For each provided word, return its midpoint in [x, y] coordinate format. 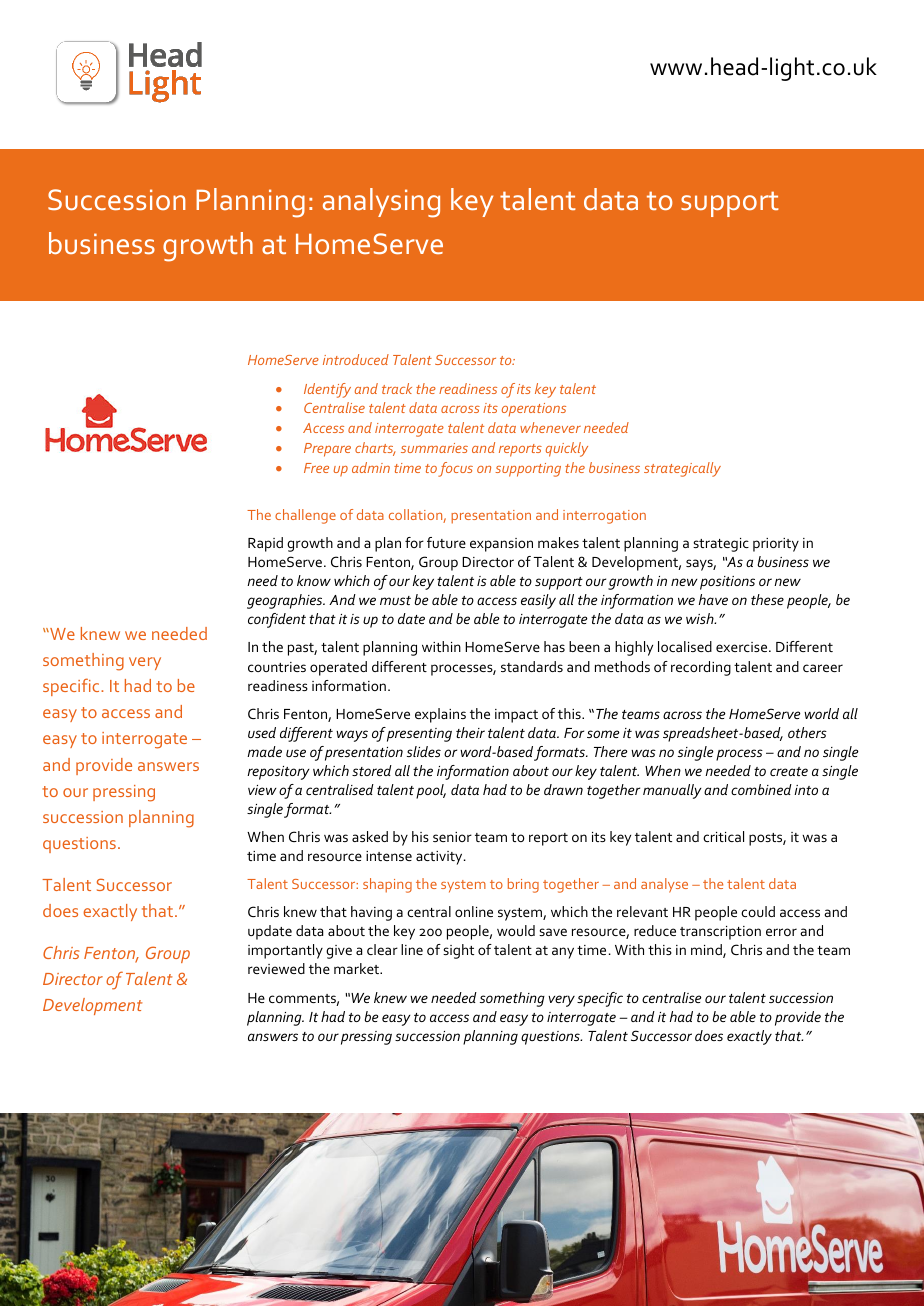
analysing [381, 203]
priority [776, 545]
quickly [567, 449]
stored [372, 770]
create [789, 771]
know [314, 580]
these [767, 599]
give [339, 952]
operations [534, 410]
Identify [327, 390]
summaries [434, 448]
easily [538, 601]
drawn [563, 789]
